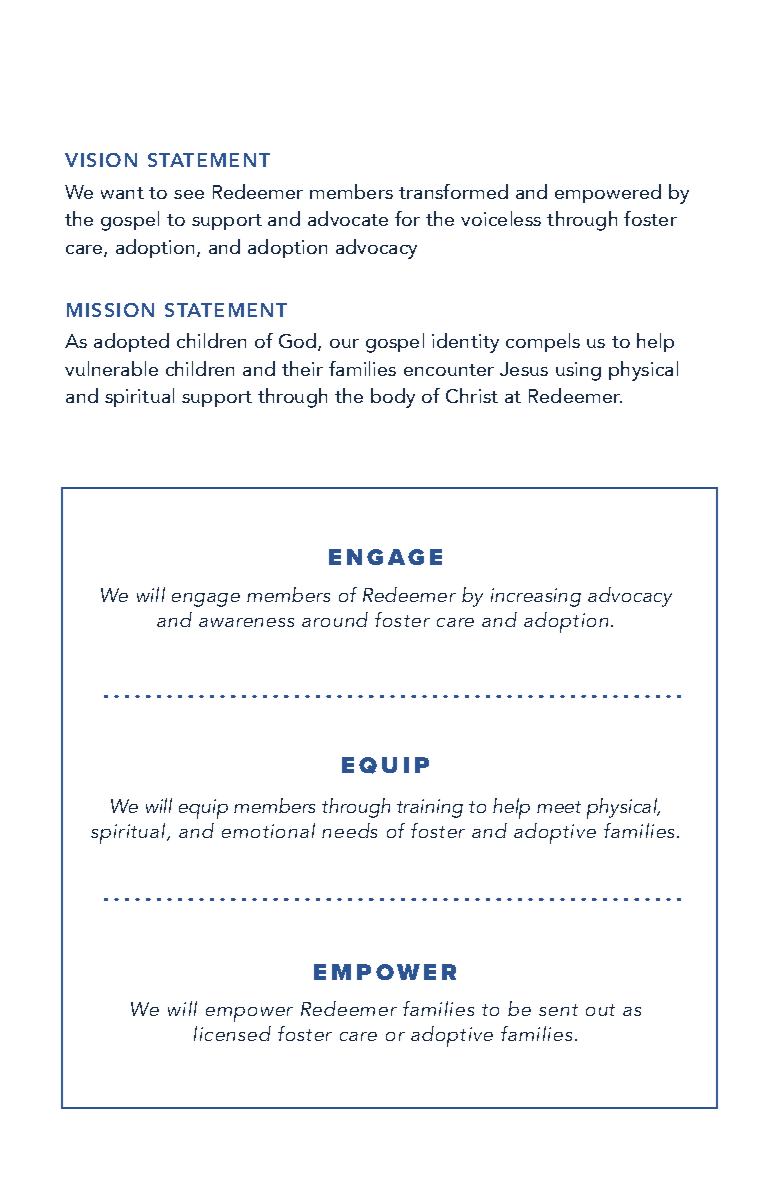  What do you see at coordinates (189, 194) in the screenshot?
I see `see` at bounding box center [189, 194].
